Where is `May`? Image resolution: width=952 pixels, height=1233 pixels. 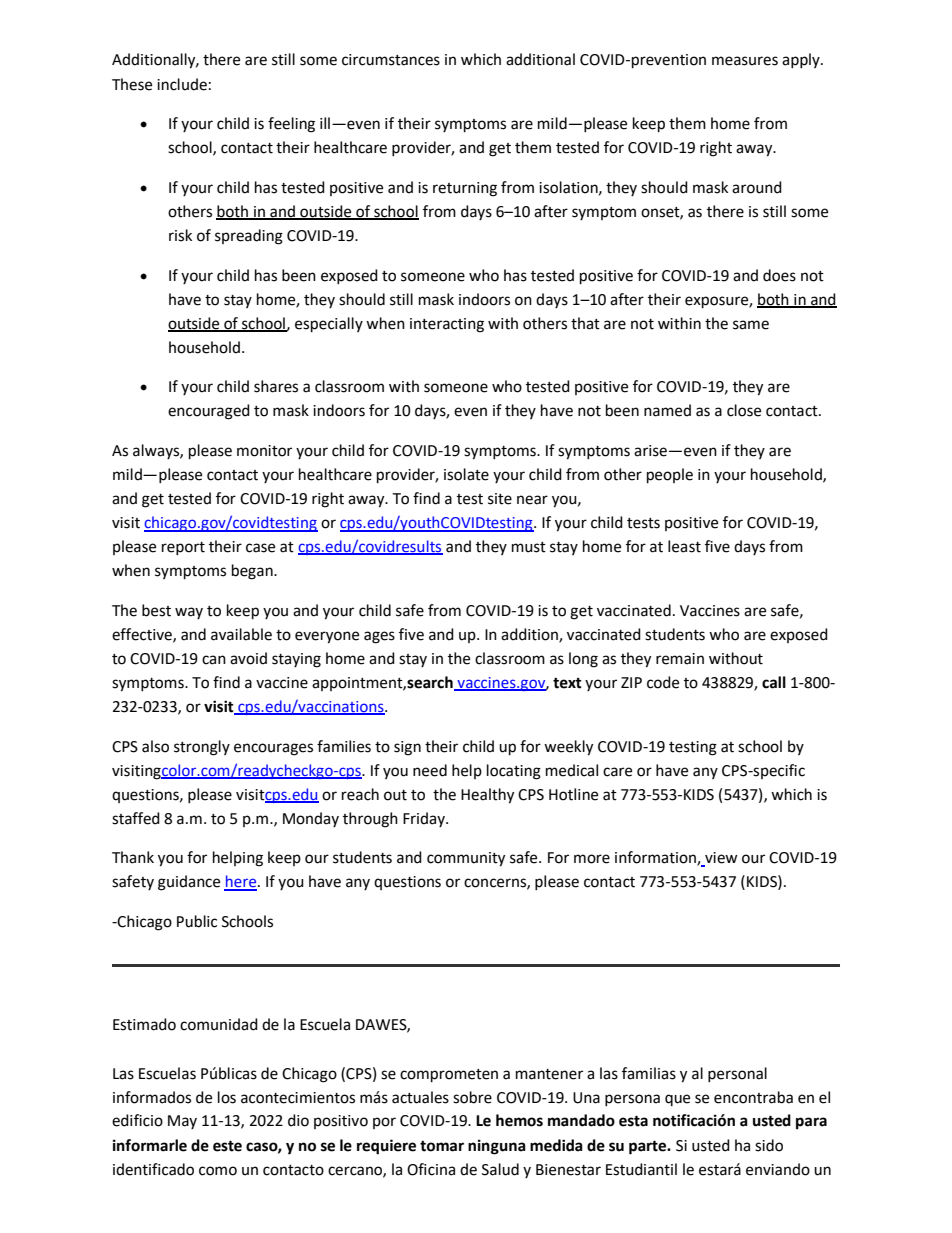 May is located at coordinates (182, 1122).
